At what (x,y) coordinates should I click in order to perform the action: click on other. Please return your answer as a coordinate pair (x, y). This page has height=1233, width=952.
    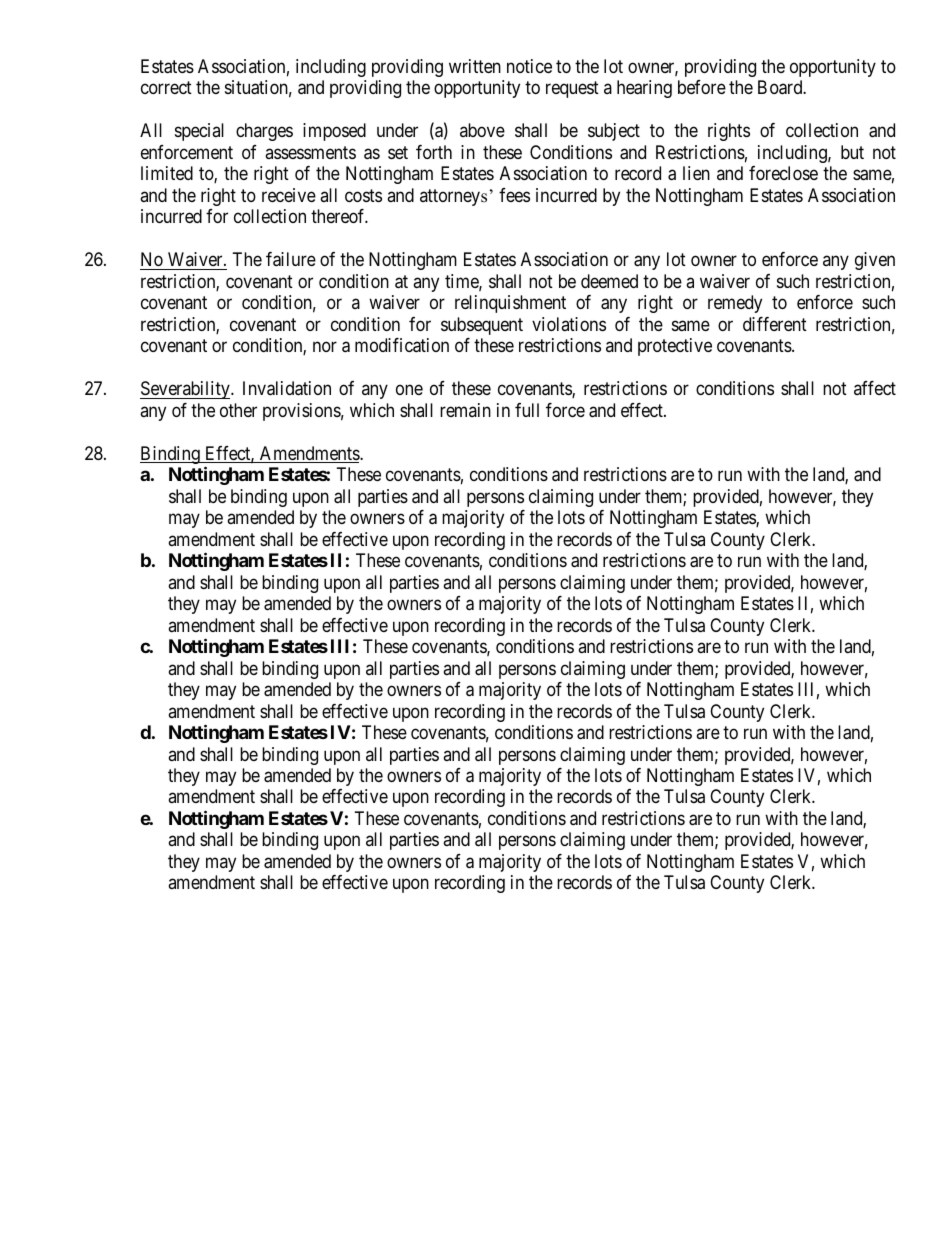
    Looking at the image, I should click on (238, 410).
